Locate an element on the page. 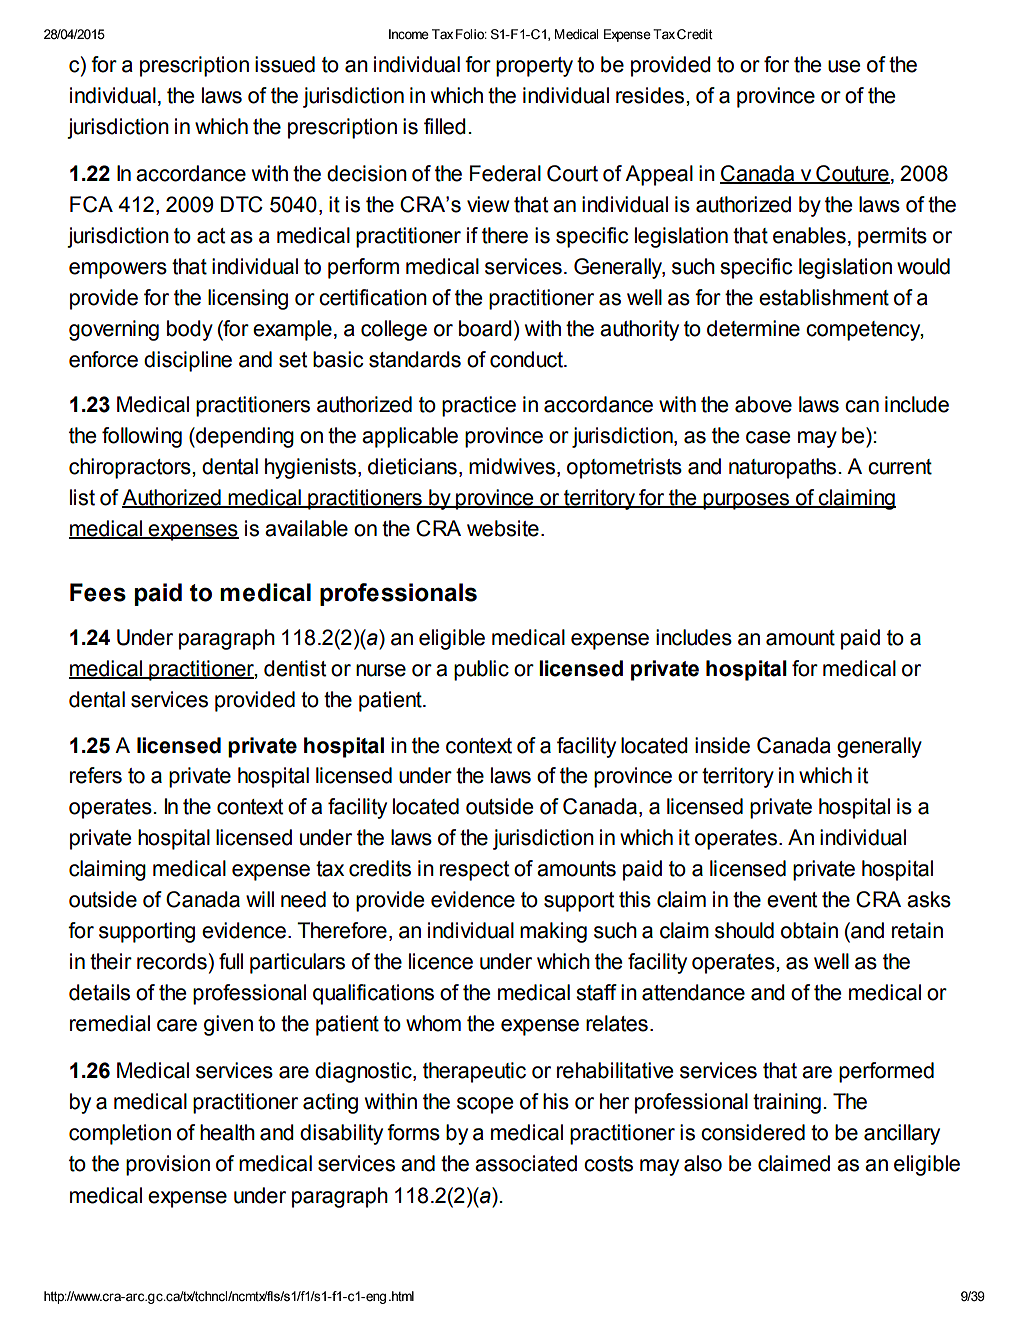 This document has width=1028, height=1330. issued is located at coordinates (285, 64).
